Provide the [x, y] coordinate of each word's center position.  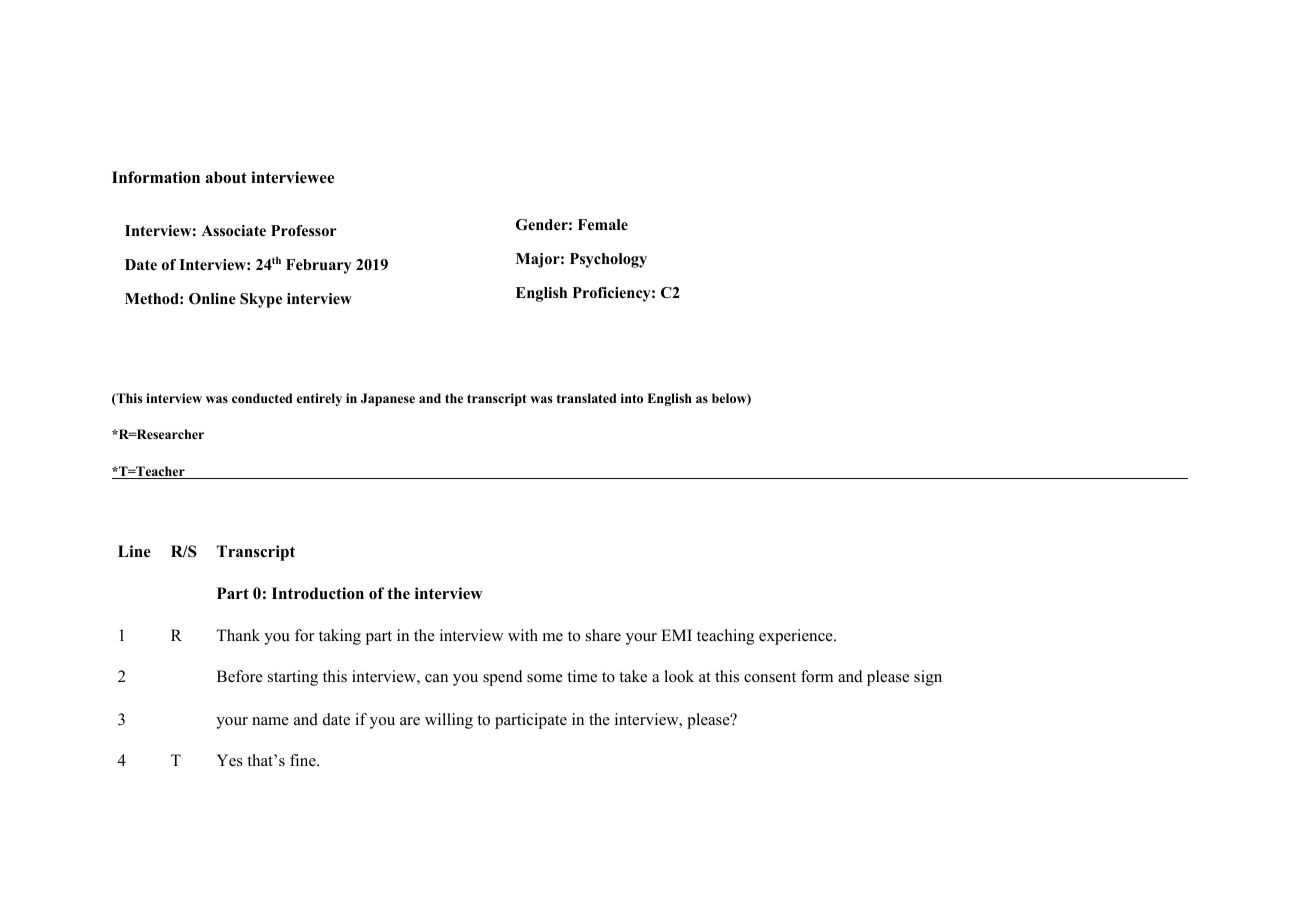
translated [587, 398]
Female [603, 224]
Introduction [318, 593]
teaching [725, 637]
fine [304, 760]
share [603, 635]
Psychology [608, 260]
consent [770, 677]
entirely [319, 399]
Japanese [388, 399]
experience [797, 637]
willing [449, 721]
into [632, 398]
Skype [261, 300]
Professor [304, 231]
